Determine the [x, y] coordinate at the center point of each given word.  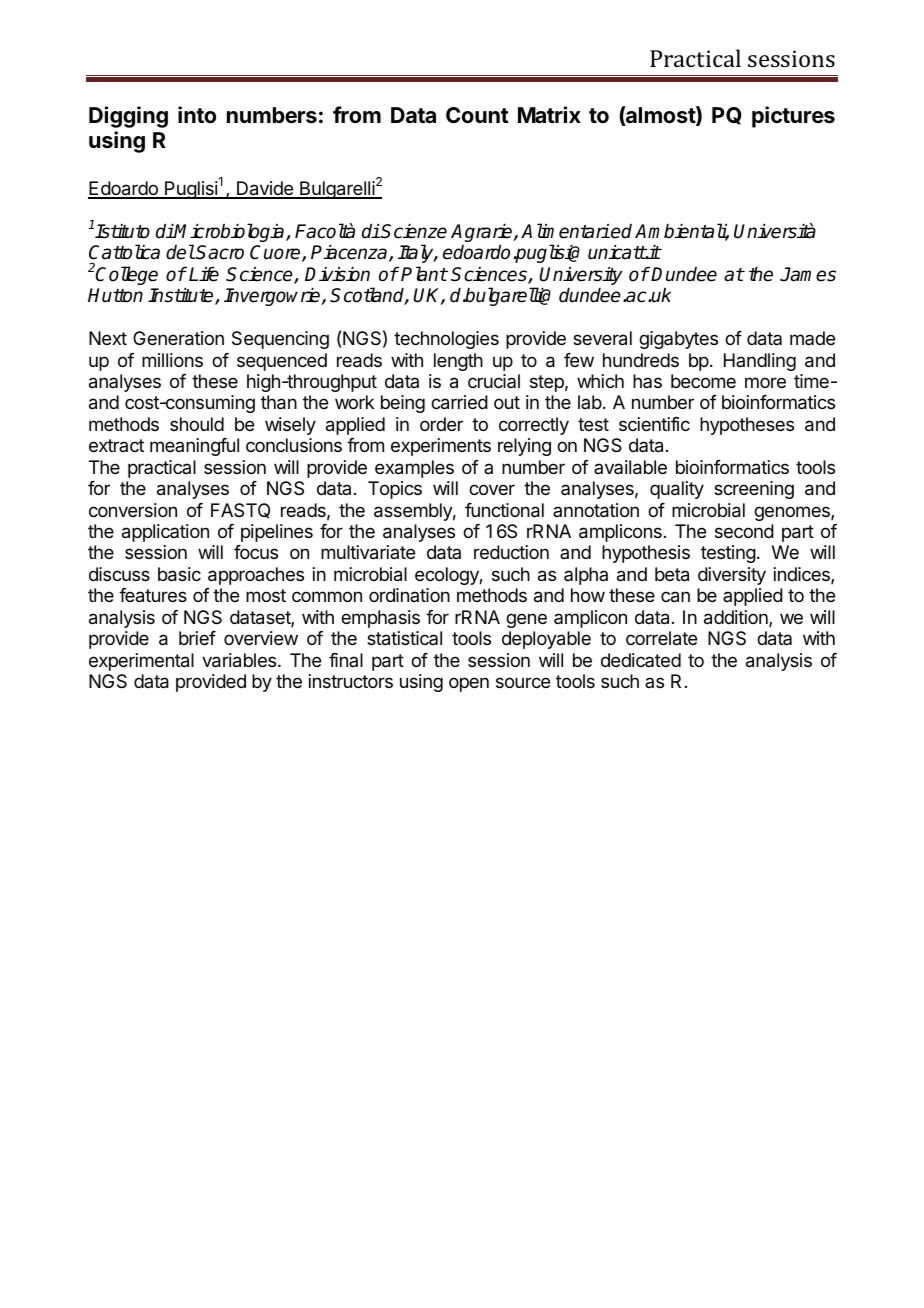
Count [477, 115]
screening [754, 490]
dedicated [641, 660]
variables [240, 660]
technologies [446, 340]
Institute [182, 296]
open [469, 684]
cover [492, 489]
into [197, 114]
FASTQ [240, 511]
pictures [793, 117]
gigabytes [678, 340]
